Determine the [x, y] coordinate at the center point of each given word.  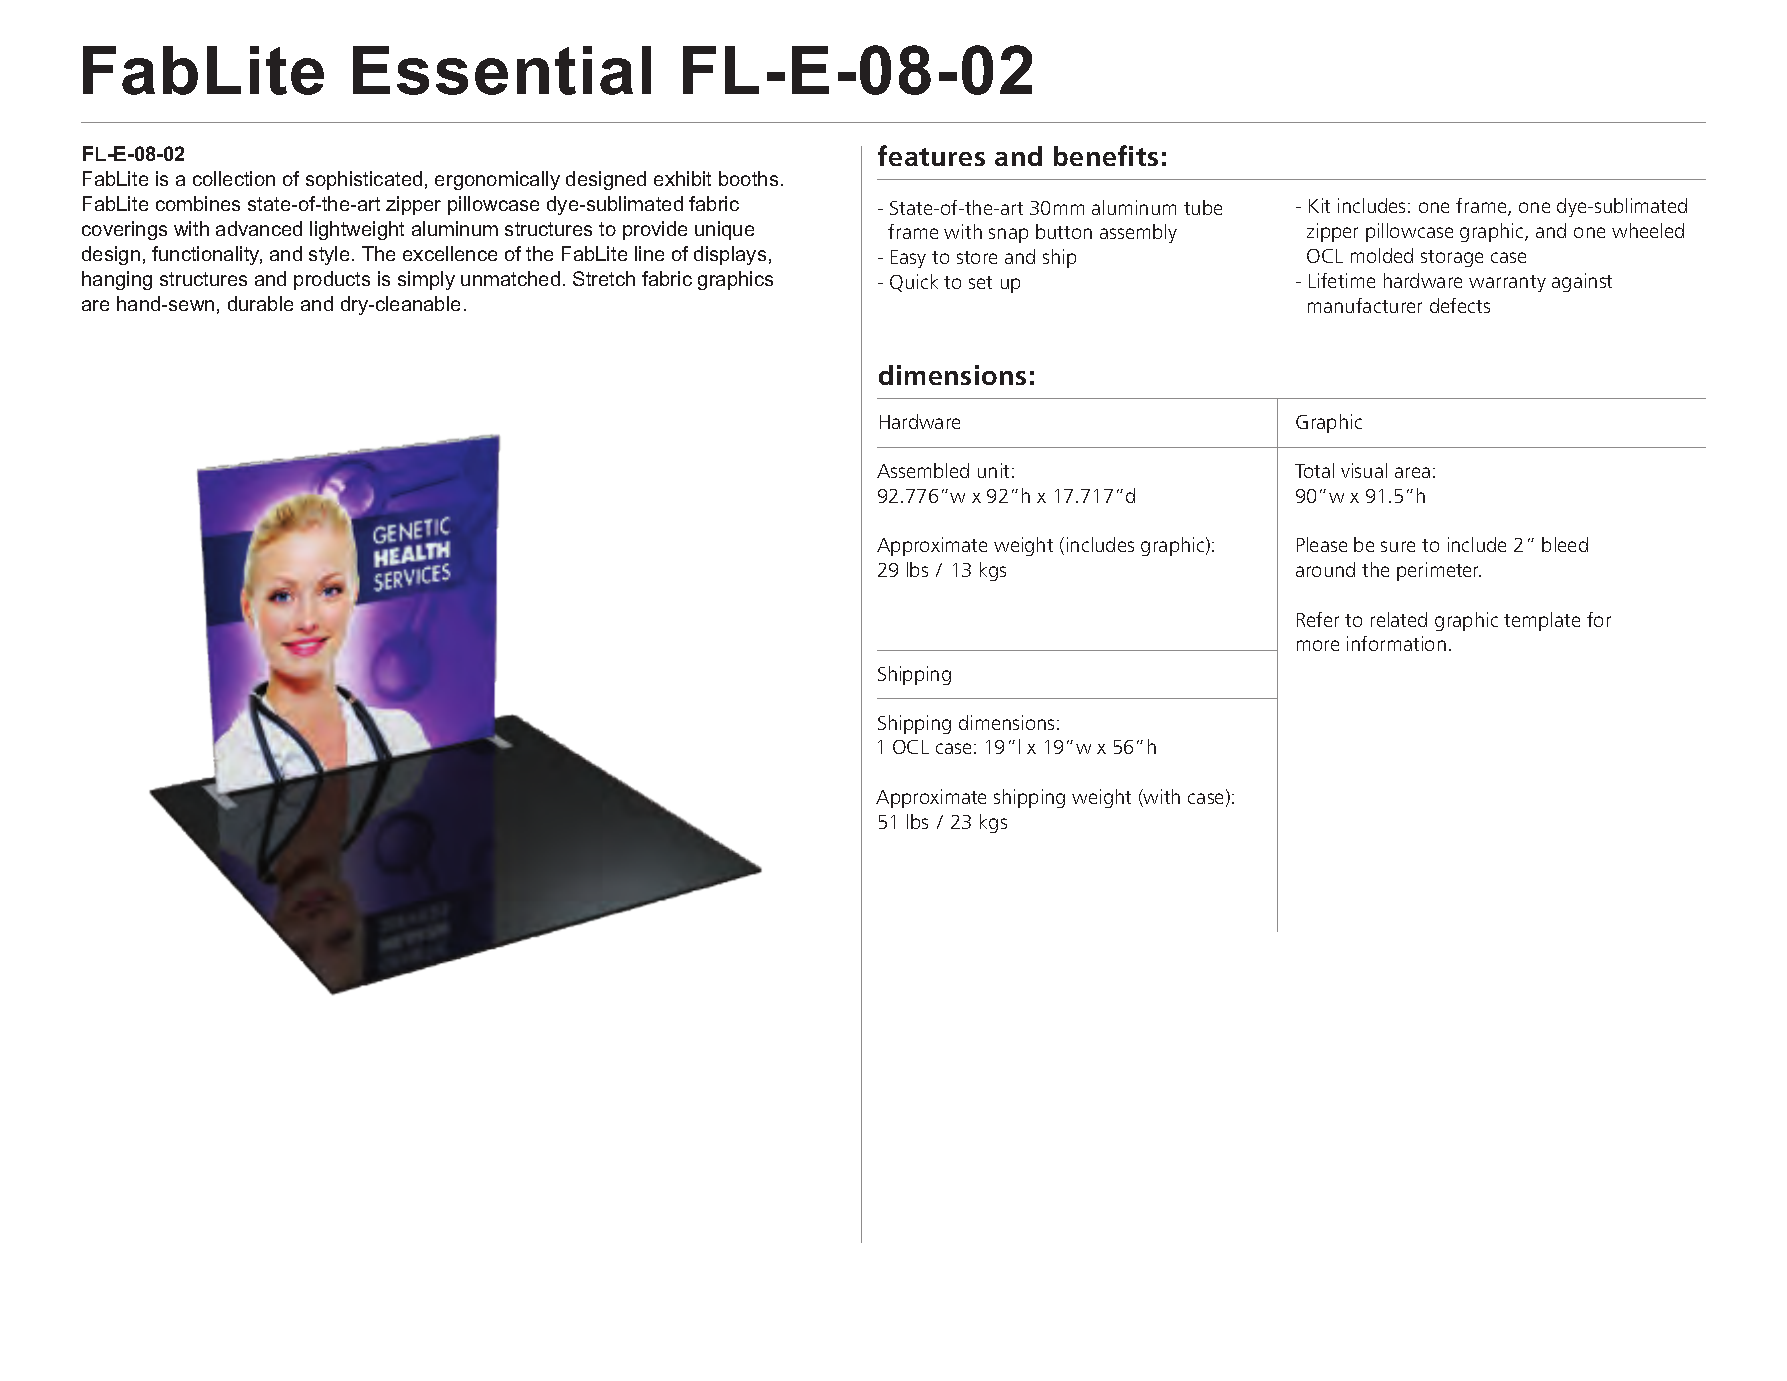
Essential [502, 70]
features [931, 155]
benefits [1106, 155]
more [1318, 645]
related [1399, 619]
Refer [1318, 619]
